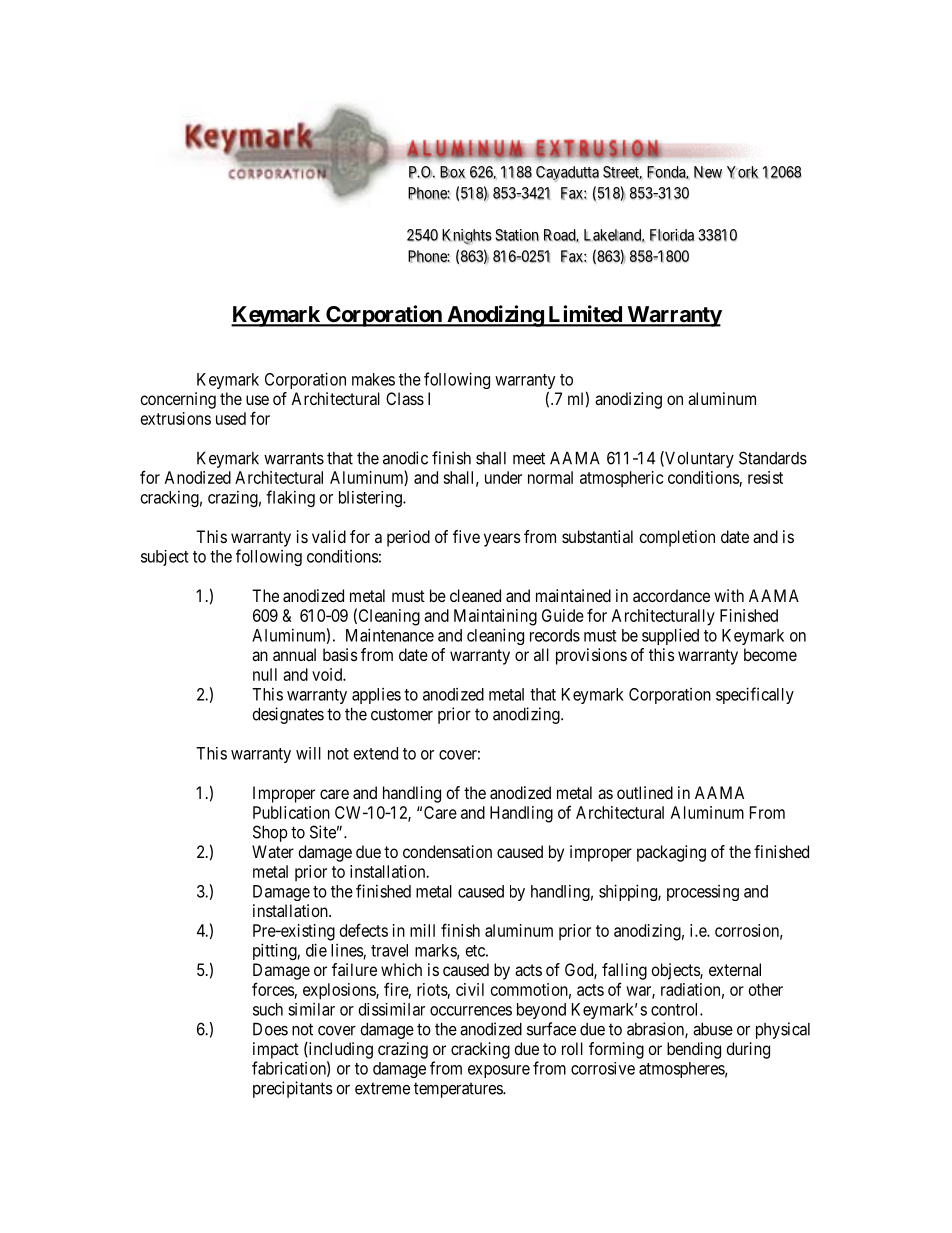 This image has width=952, height=1233. I want to click on exposure, so click(499, 1071).
